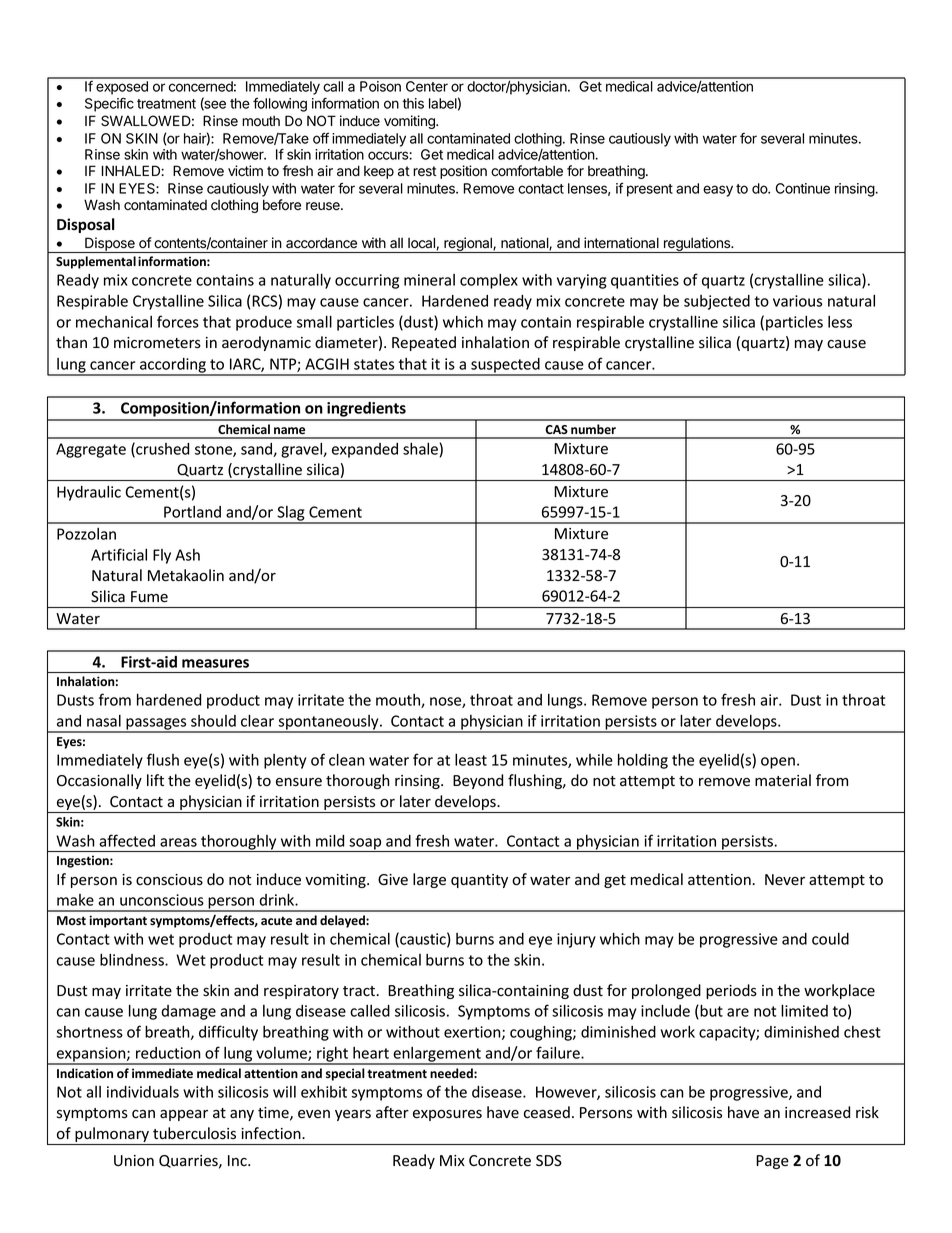  I want to click on areas, so click(178, 842).
